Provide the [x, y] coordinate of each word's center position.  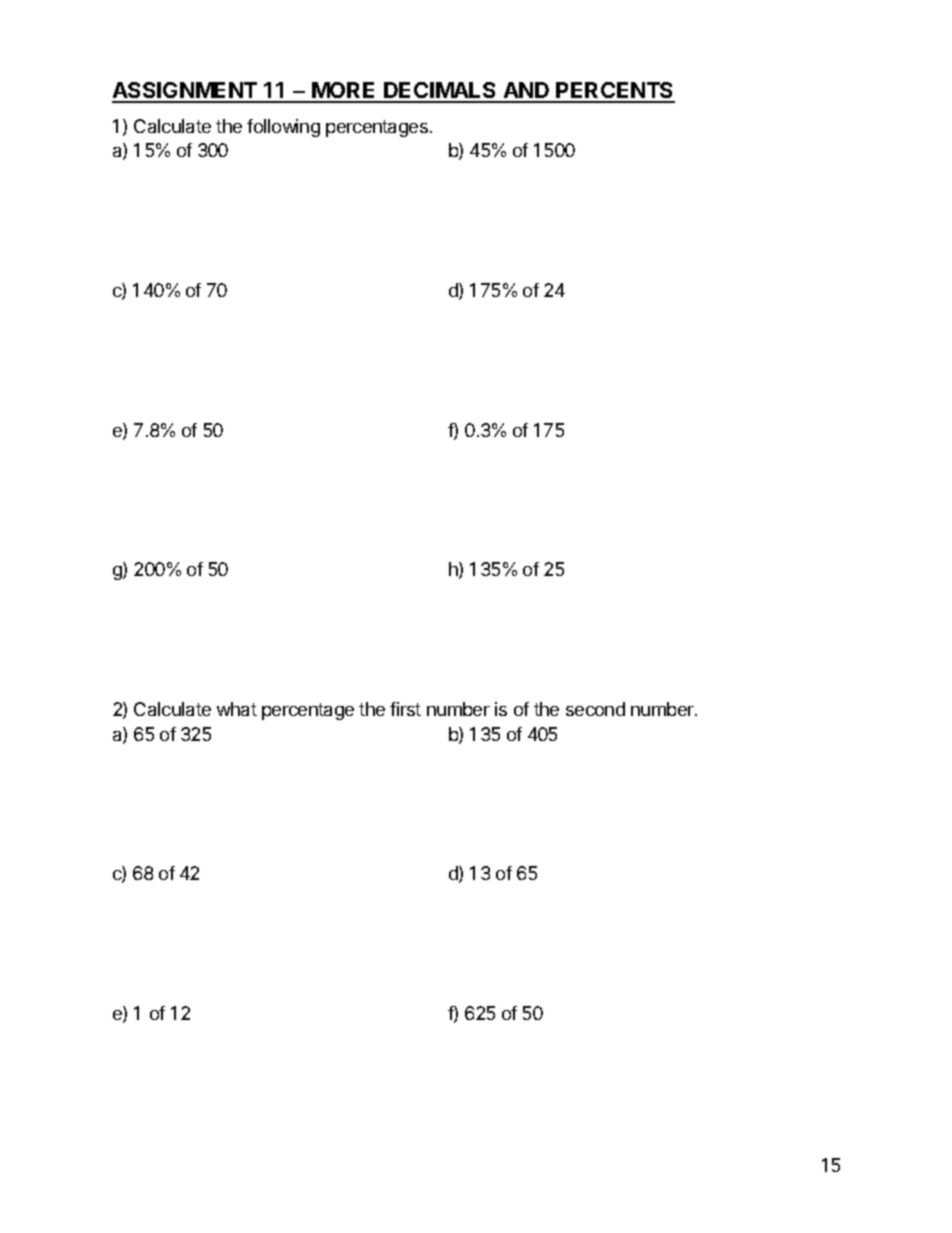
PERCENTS [615, 92]
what [237, 709]
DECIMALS [440, 92]
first [405, 709]
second [595, 709]
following [283, 128]
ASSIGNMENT [186, 92]
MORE [345, 92]
